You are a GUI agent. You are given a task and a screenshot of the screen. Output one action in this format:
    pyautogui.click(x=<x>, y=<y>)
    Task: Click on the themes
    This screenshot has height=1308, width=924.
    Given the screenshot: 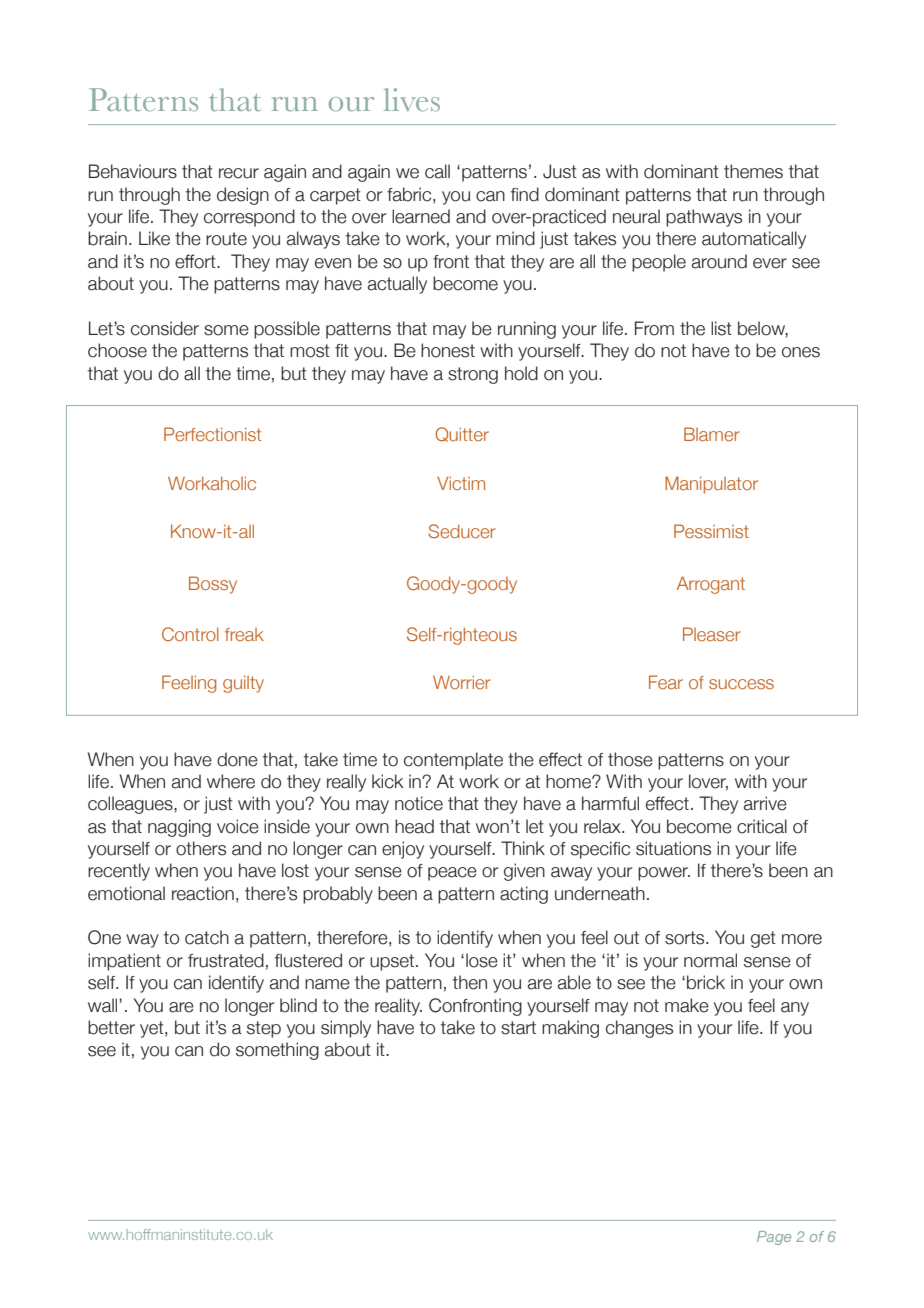 What is the action you would take?
    pyautogui.click(x=753, y=171)
